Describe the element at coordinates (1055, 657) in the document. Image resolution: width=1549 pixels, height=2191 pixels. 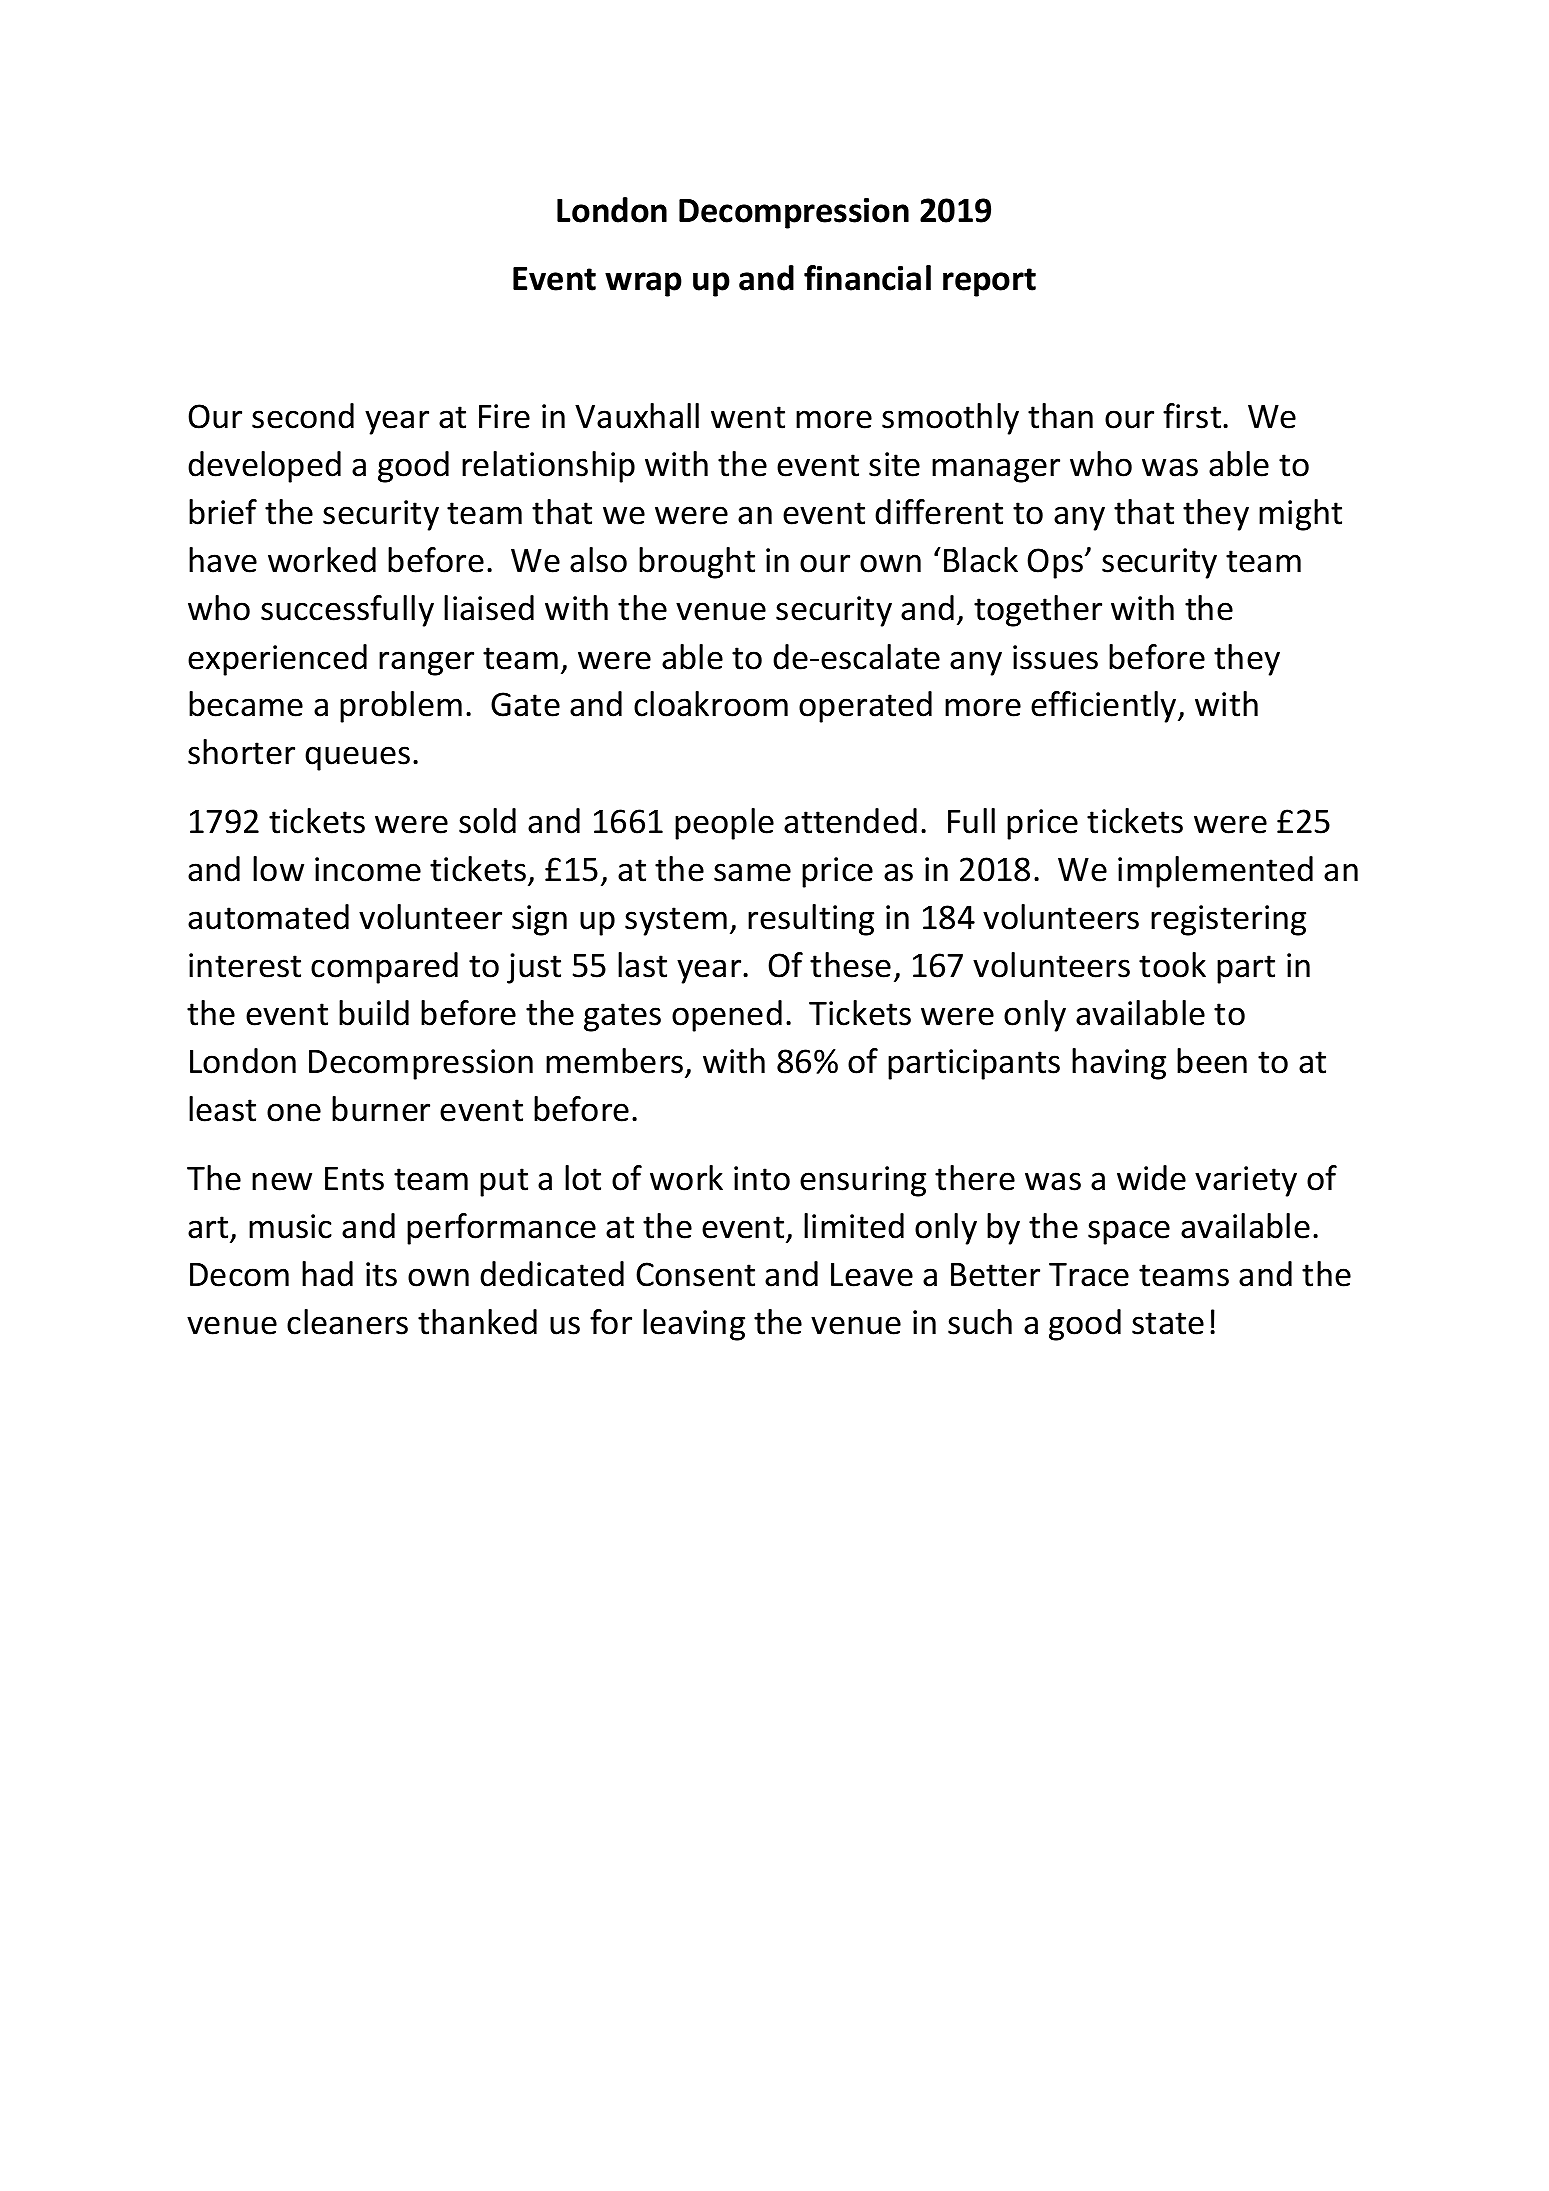
I see `issues` at that location.
